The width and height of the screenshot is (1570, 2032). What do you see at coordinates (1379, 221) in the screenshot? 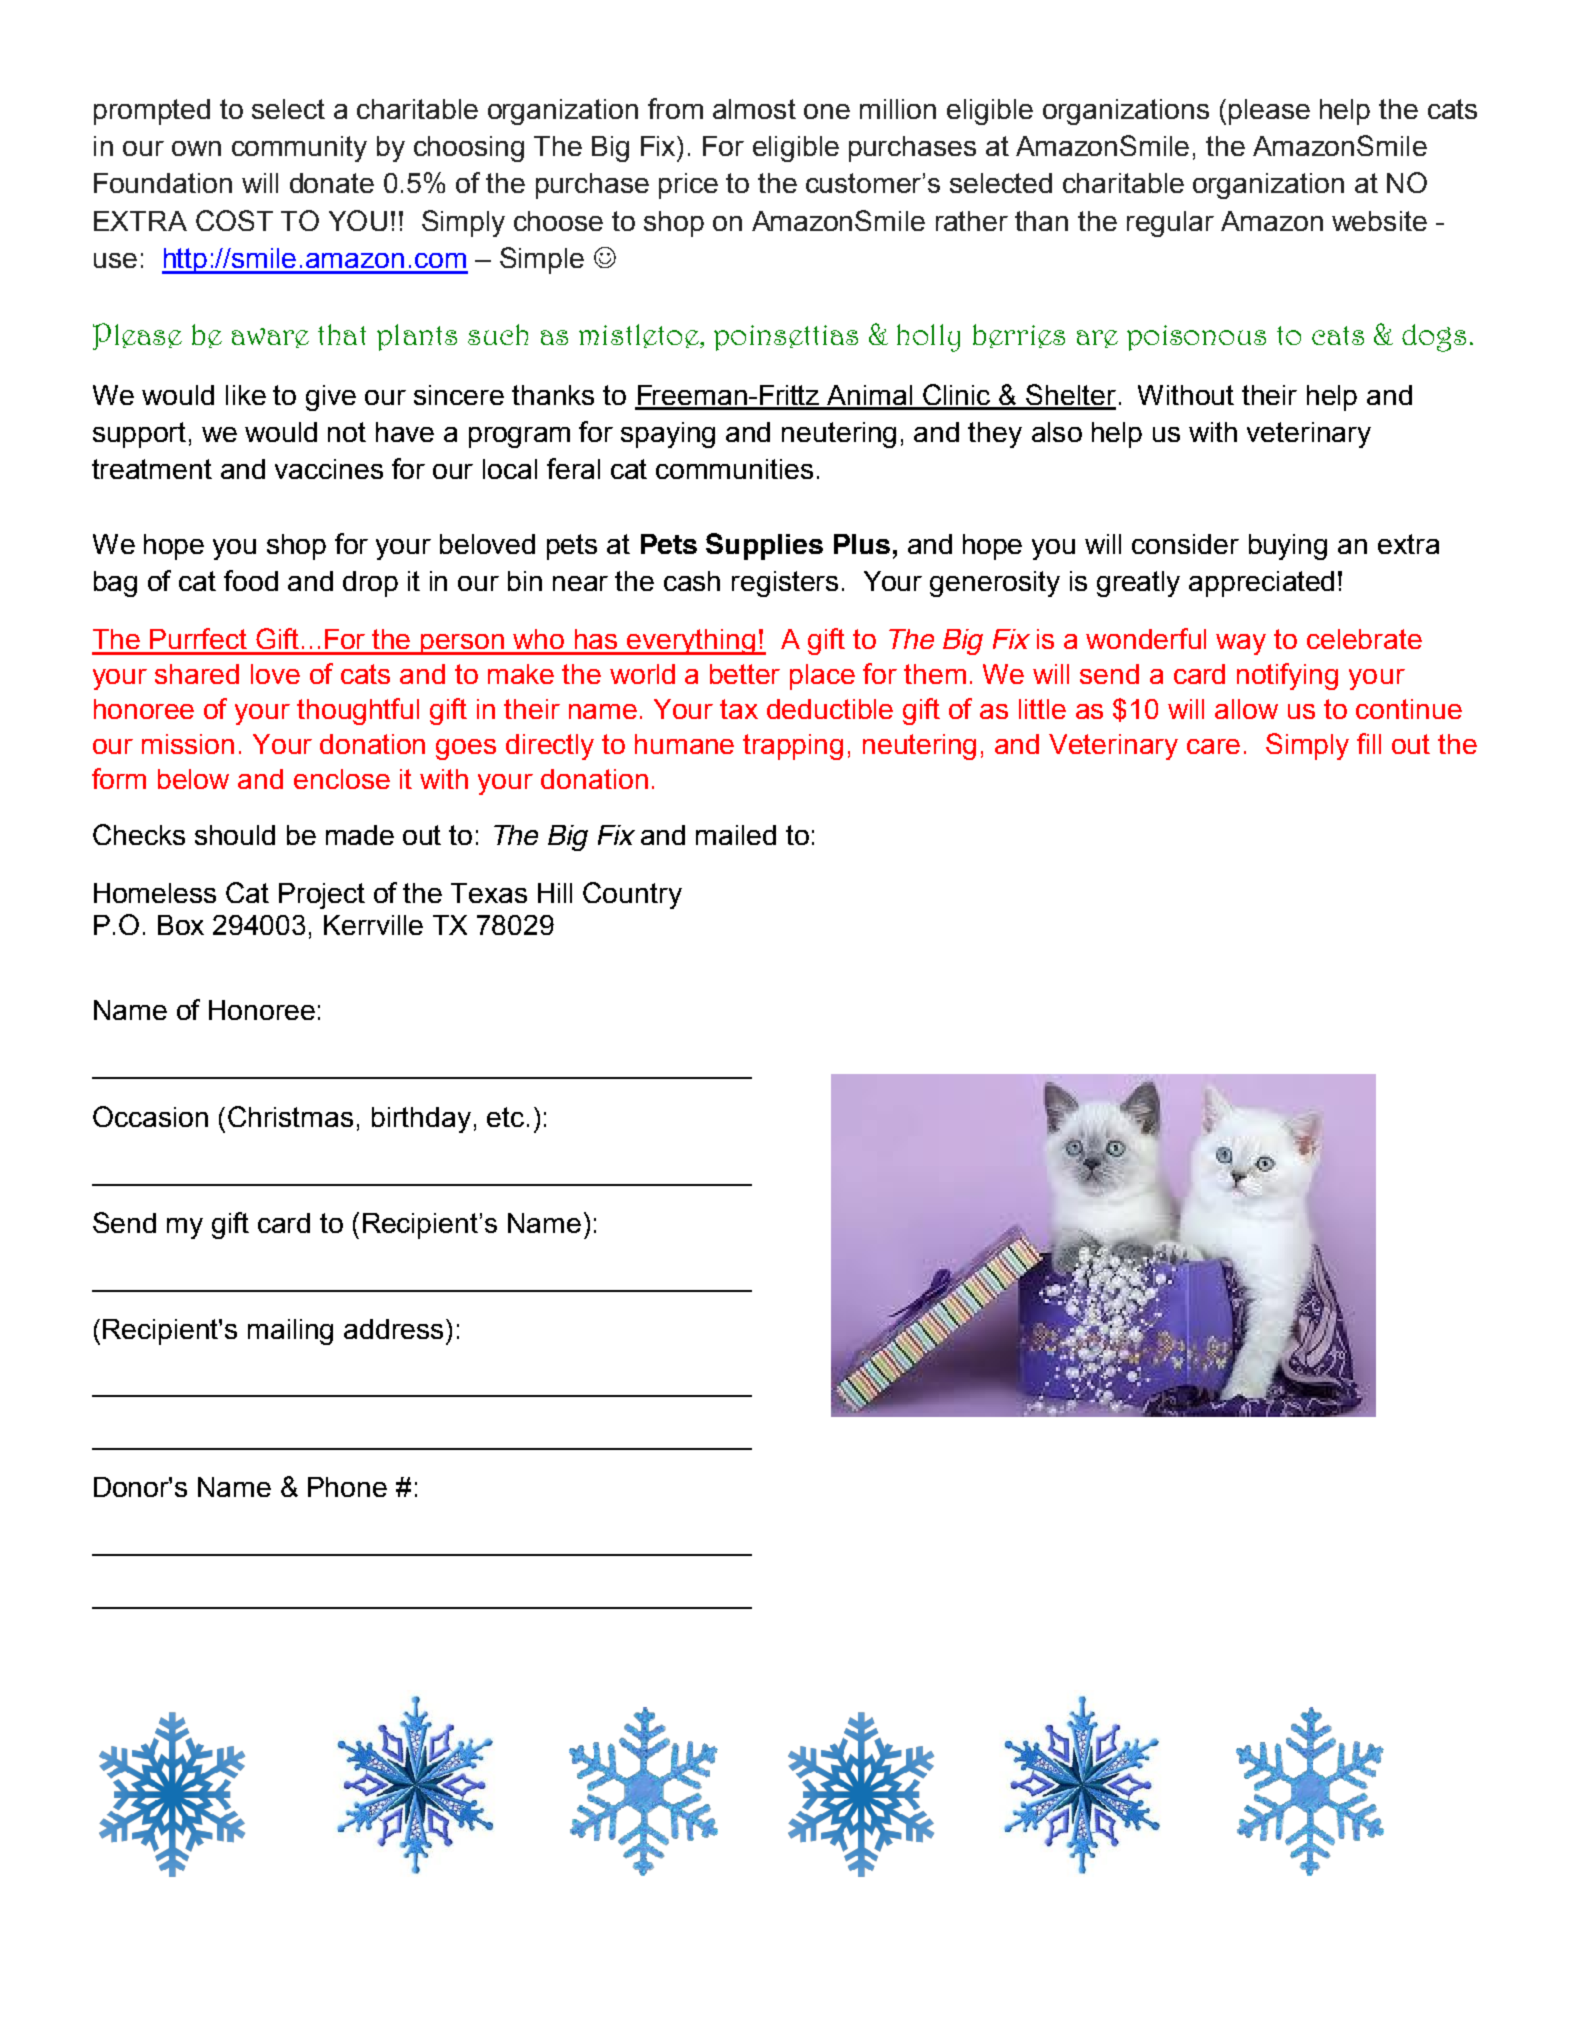
I see `website` at bounding box center [1379, 221].
